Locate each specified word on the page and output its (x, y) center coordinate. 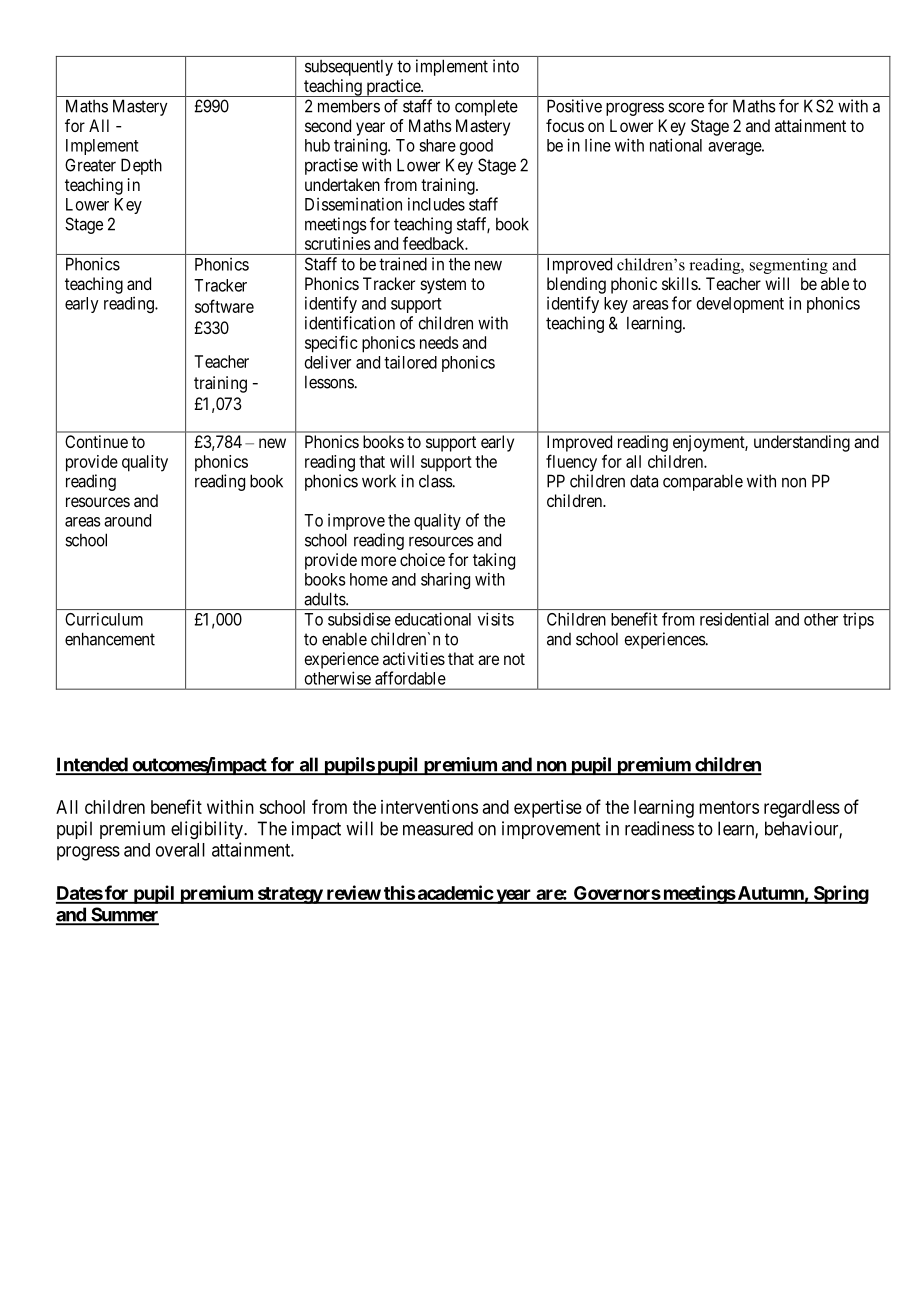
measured (438, 828)
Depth (141, 166)
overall (180, 850)
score (686, 107)
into (506, 66)
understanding (802, 443)
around (127, 520)
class (436, 481)
